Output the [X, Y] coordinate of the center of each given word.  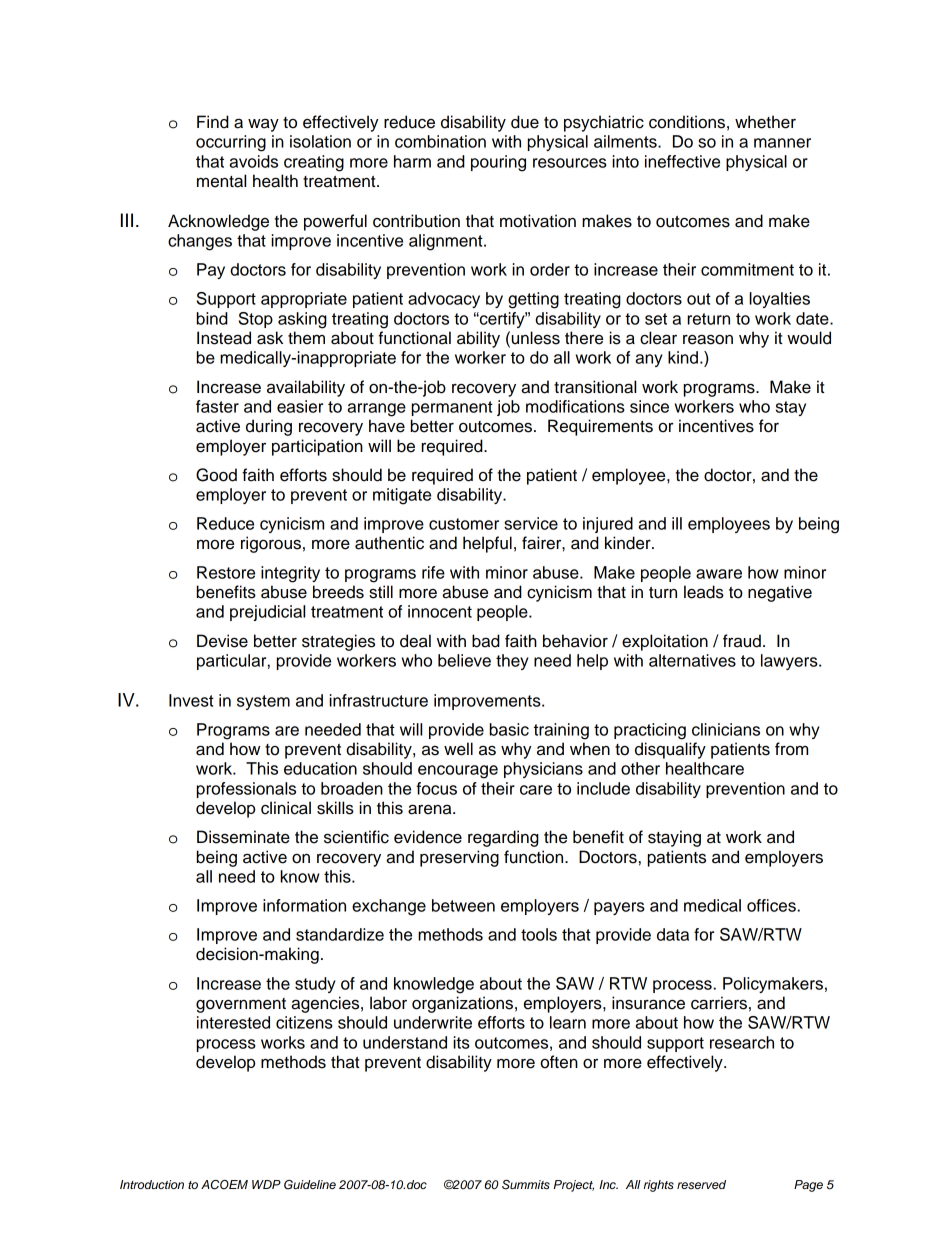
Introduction [152, 1184]
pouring [498, 163]
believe [464, 660]
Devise [222, 641]
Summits [526, 1185]
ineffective [682, 161]
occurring [231, 143]
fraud [742, 641]
